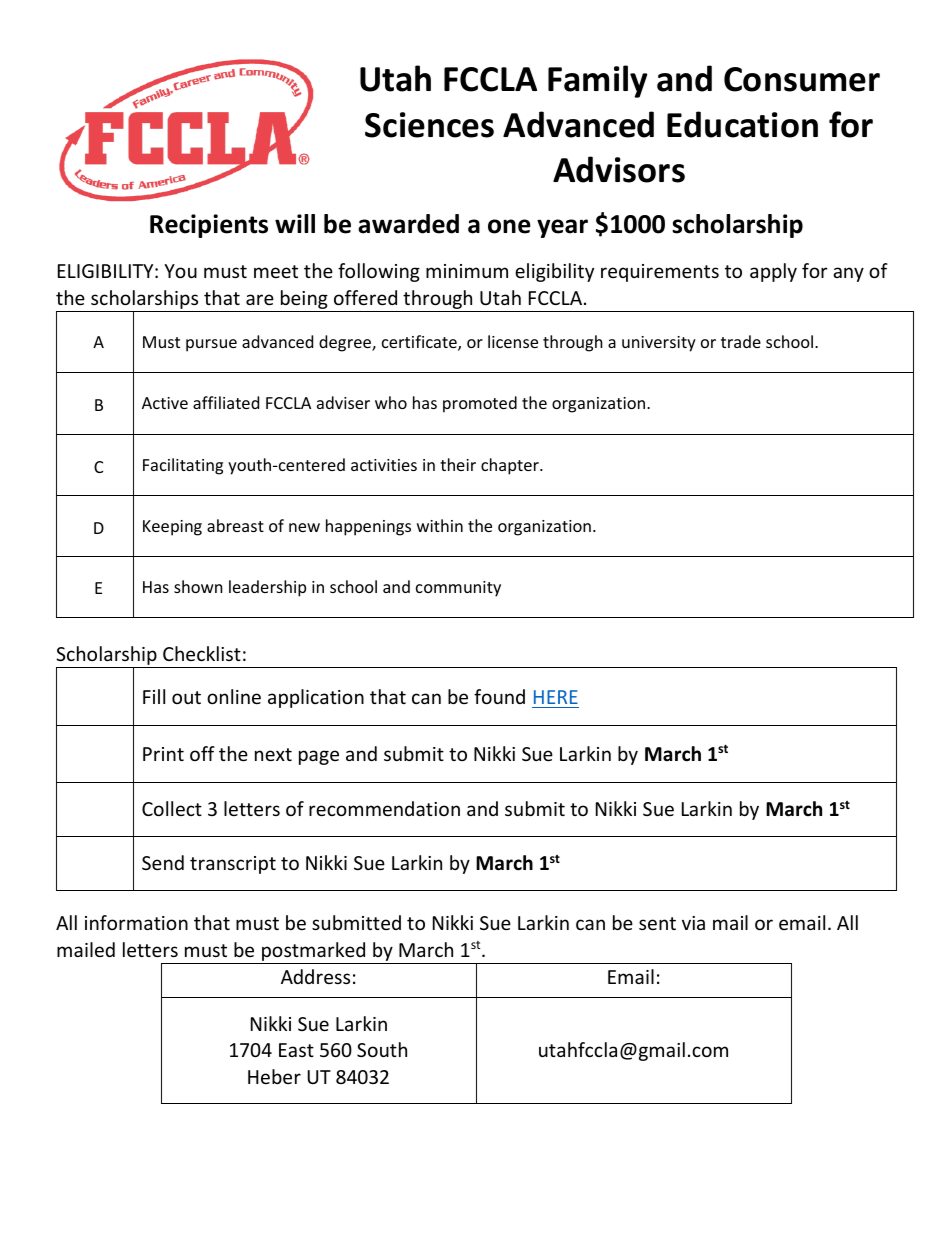  Describe the element at coordinates (209, 226) in the screenshot. I see `Recipients` at that location.
